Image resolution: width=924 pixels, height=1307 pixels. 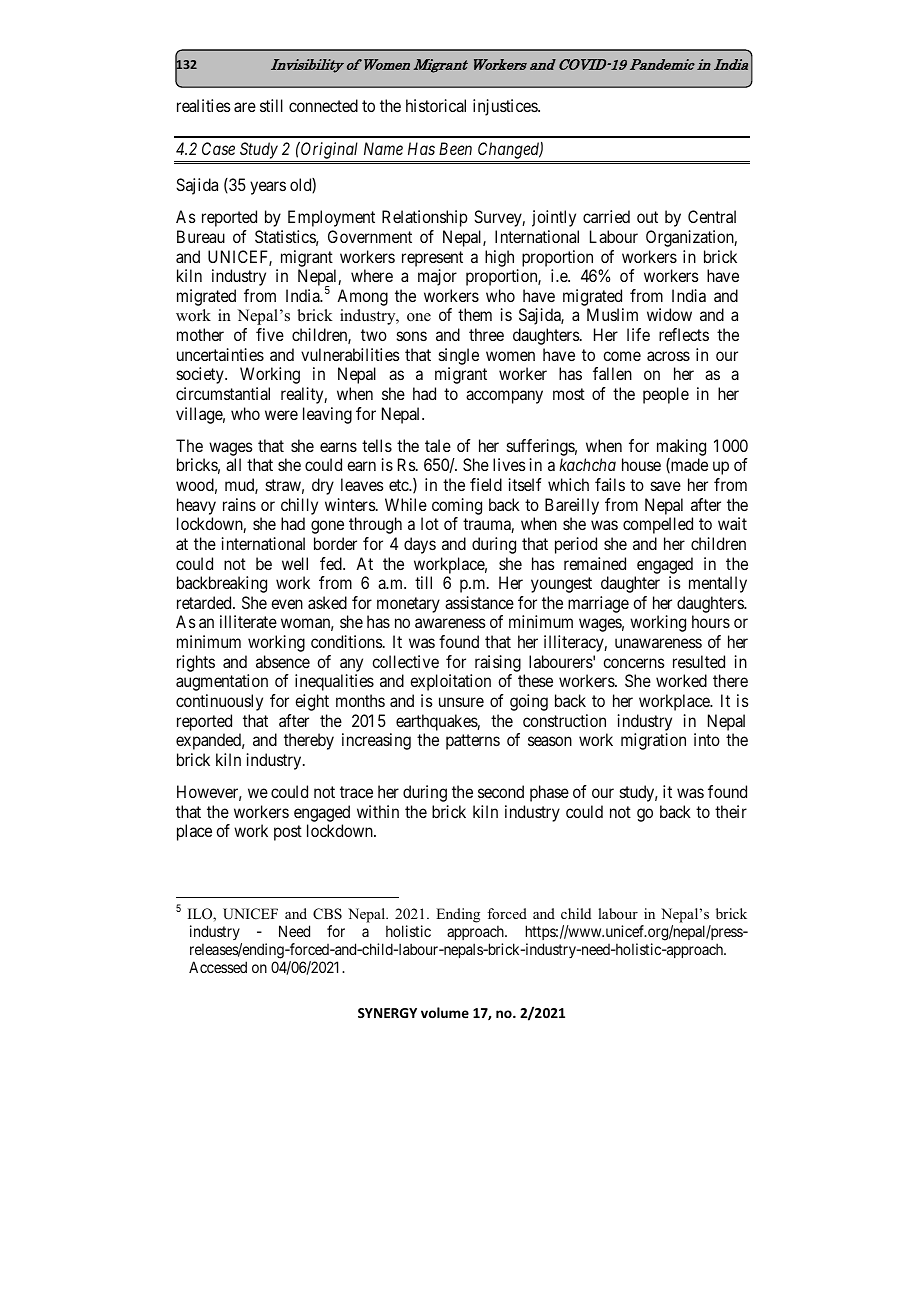 I want to click on five, so click(x=270, y=334).
